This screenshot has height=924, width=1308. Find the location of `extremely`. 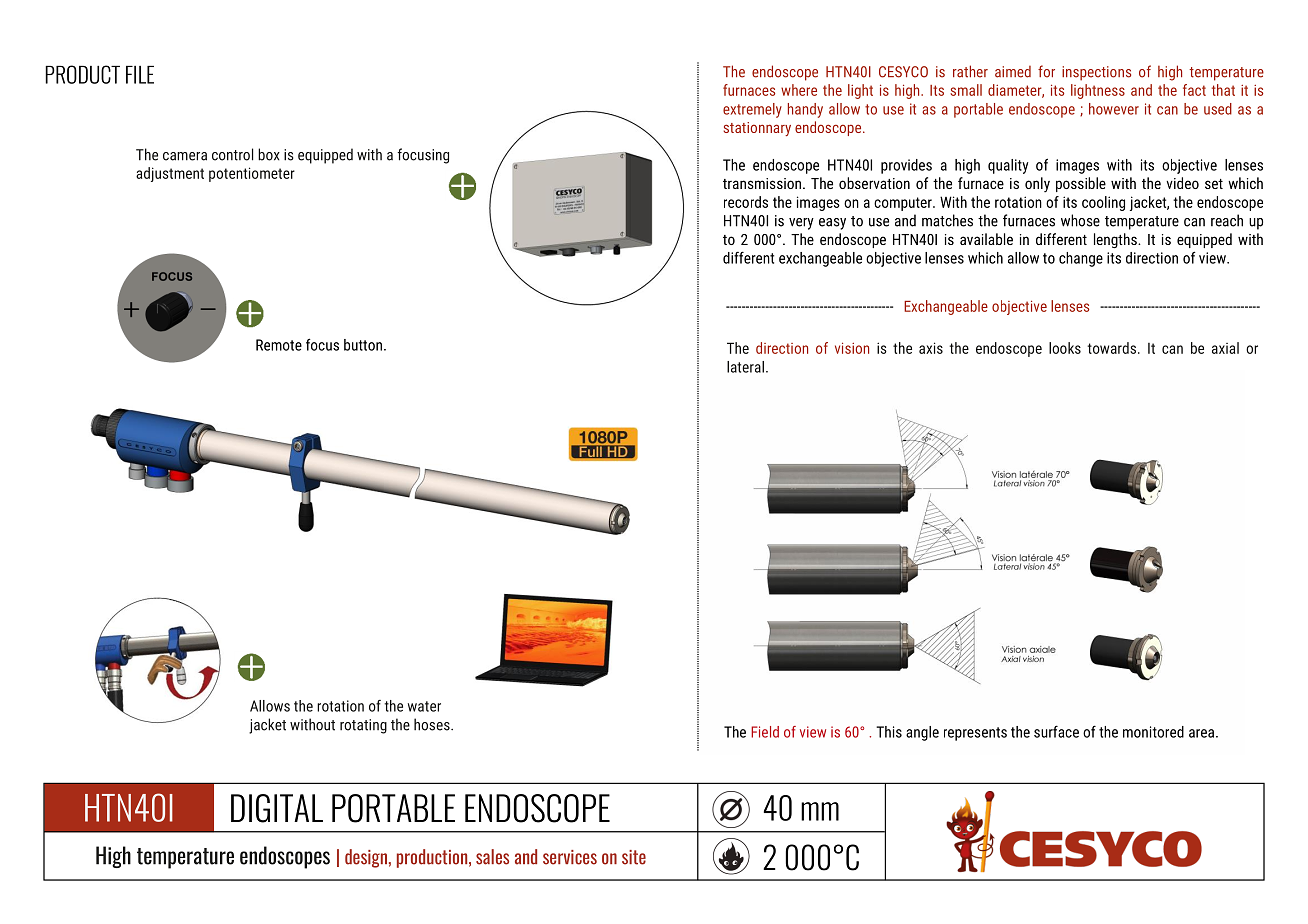

extremely is located at coordinates (752, 110).
